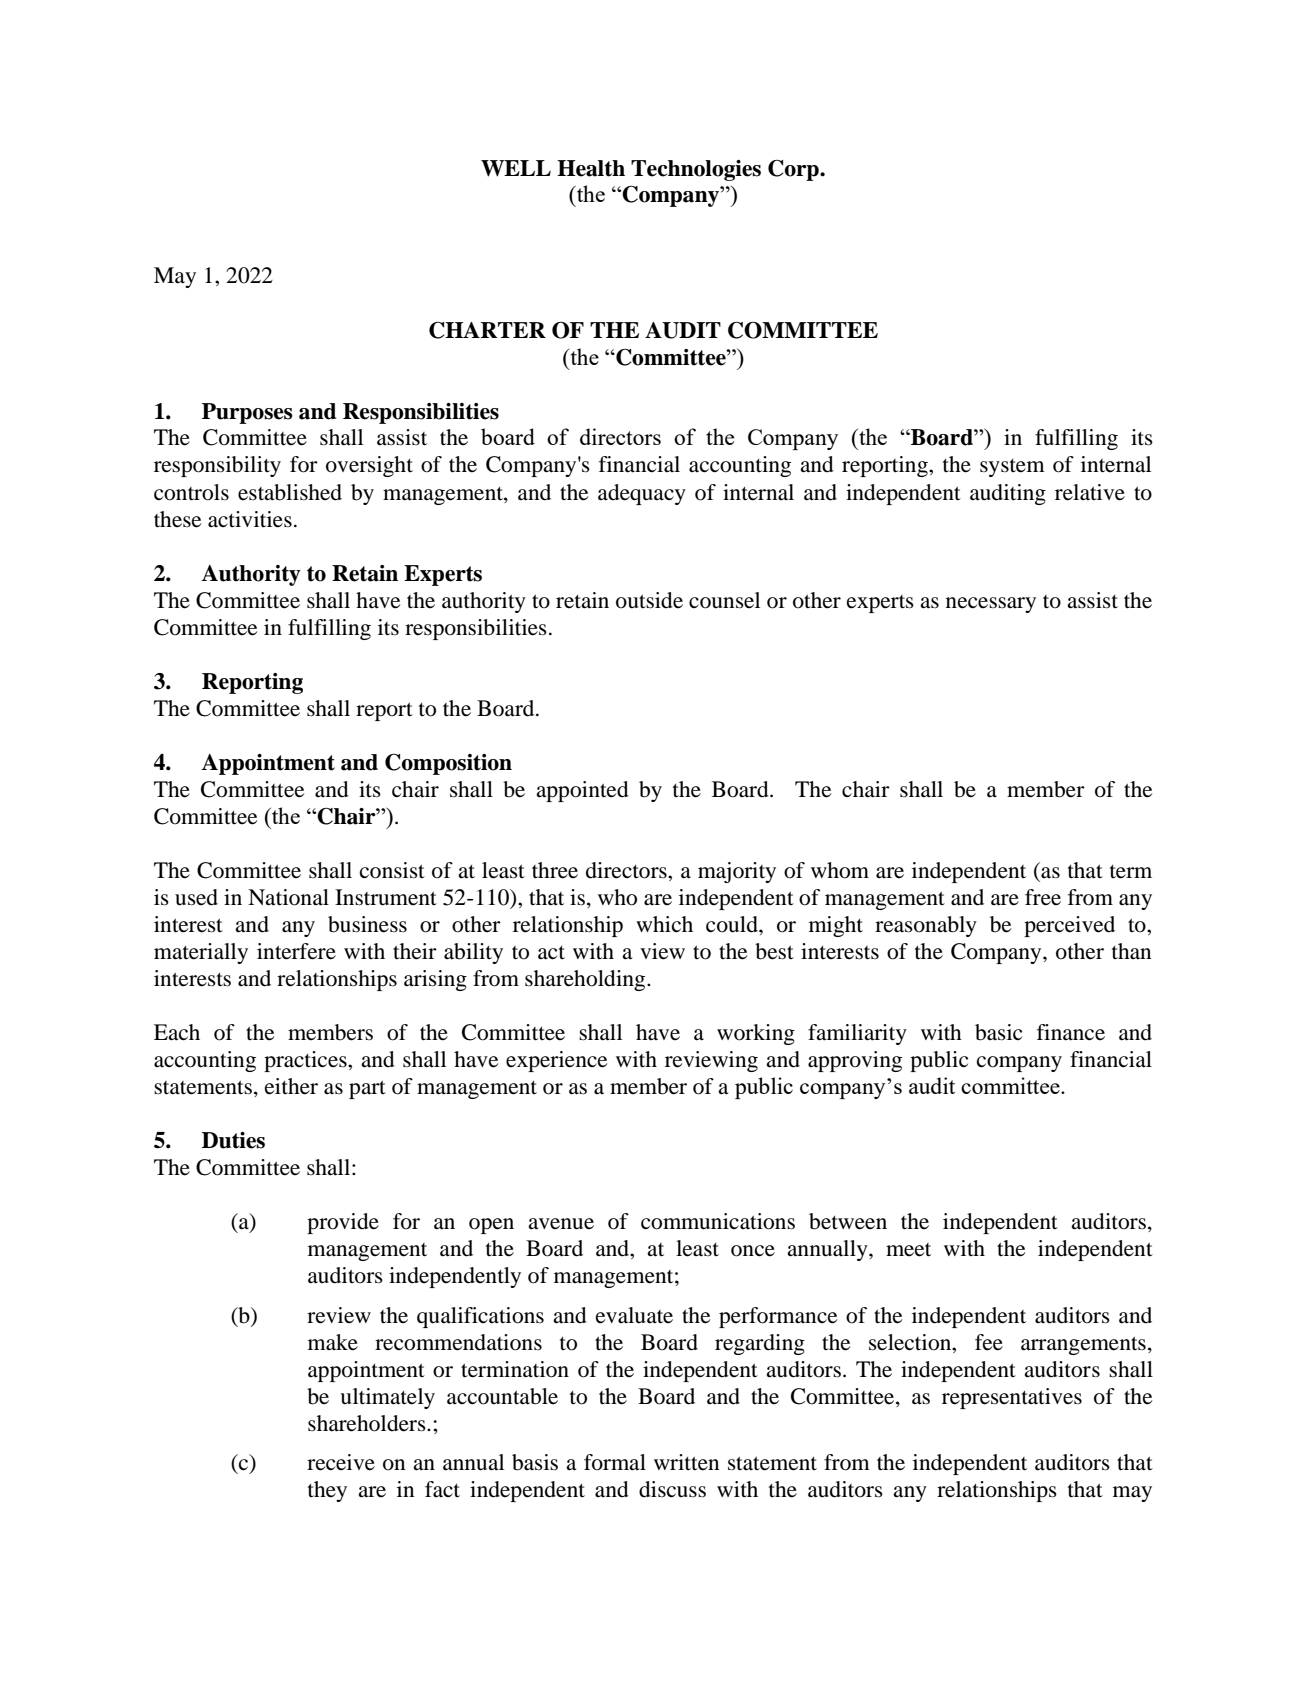  I want to click on receive, so click(341, 1462).
